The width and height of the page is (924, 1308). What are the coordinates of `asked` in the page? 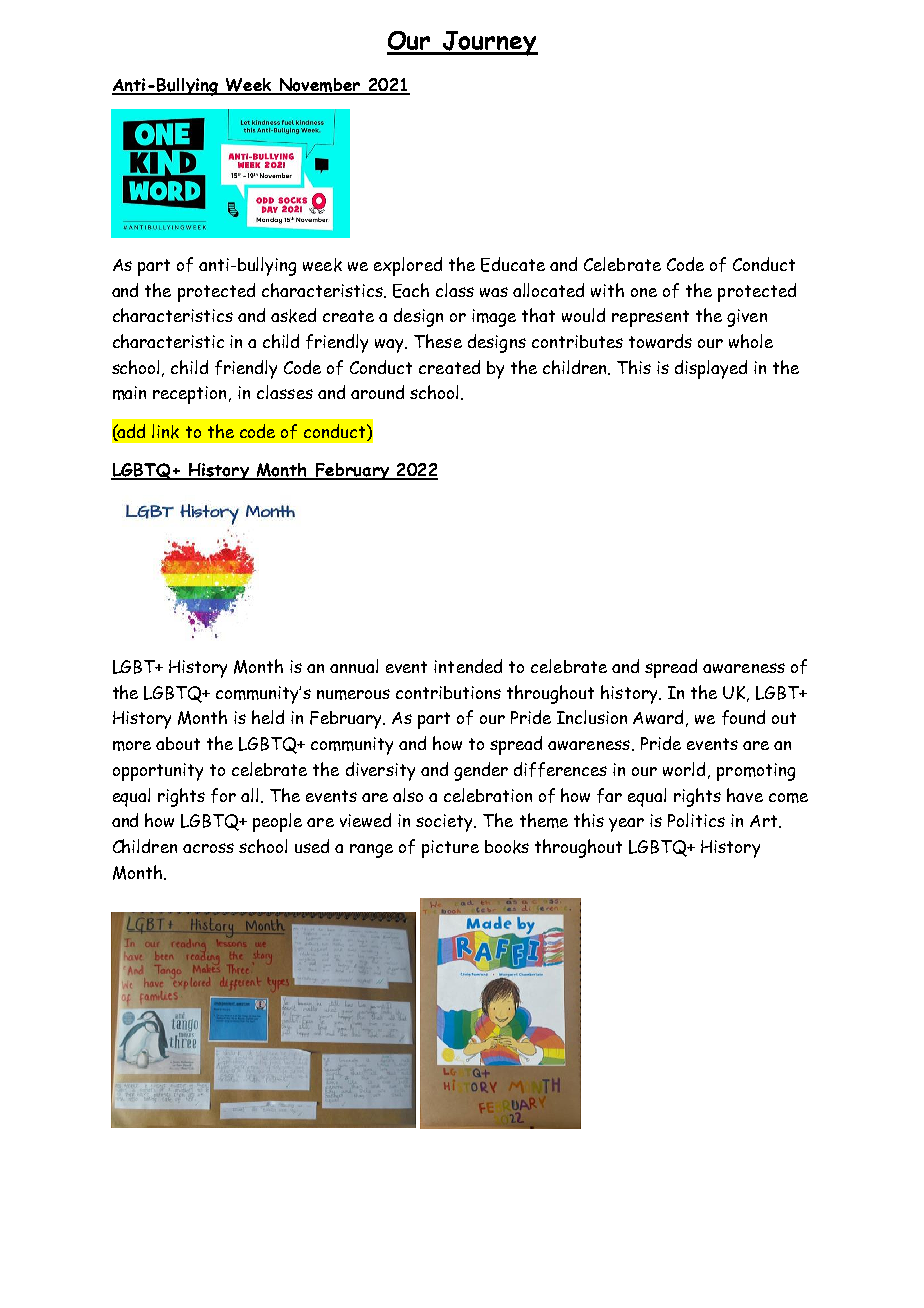 It's located at (293, 315).
